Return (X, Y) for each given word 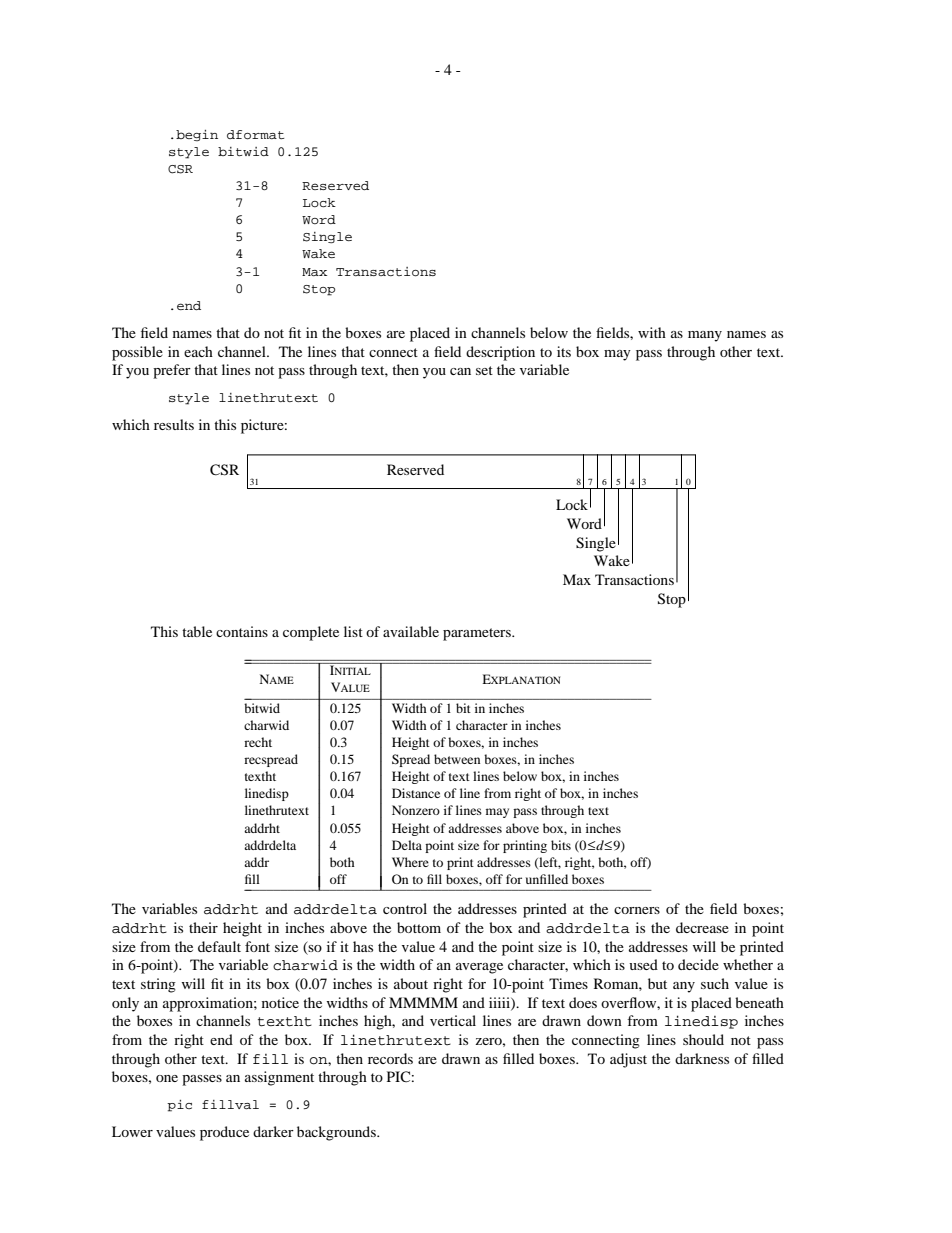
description (500, 353)
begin (197, 135)
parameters (478, 634)
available (411, 631)
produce (224, 1133)
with (652, 332)
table (197, 631)
